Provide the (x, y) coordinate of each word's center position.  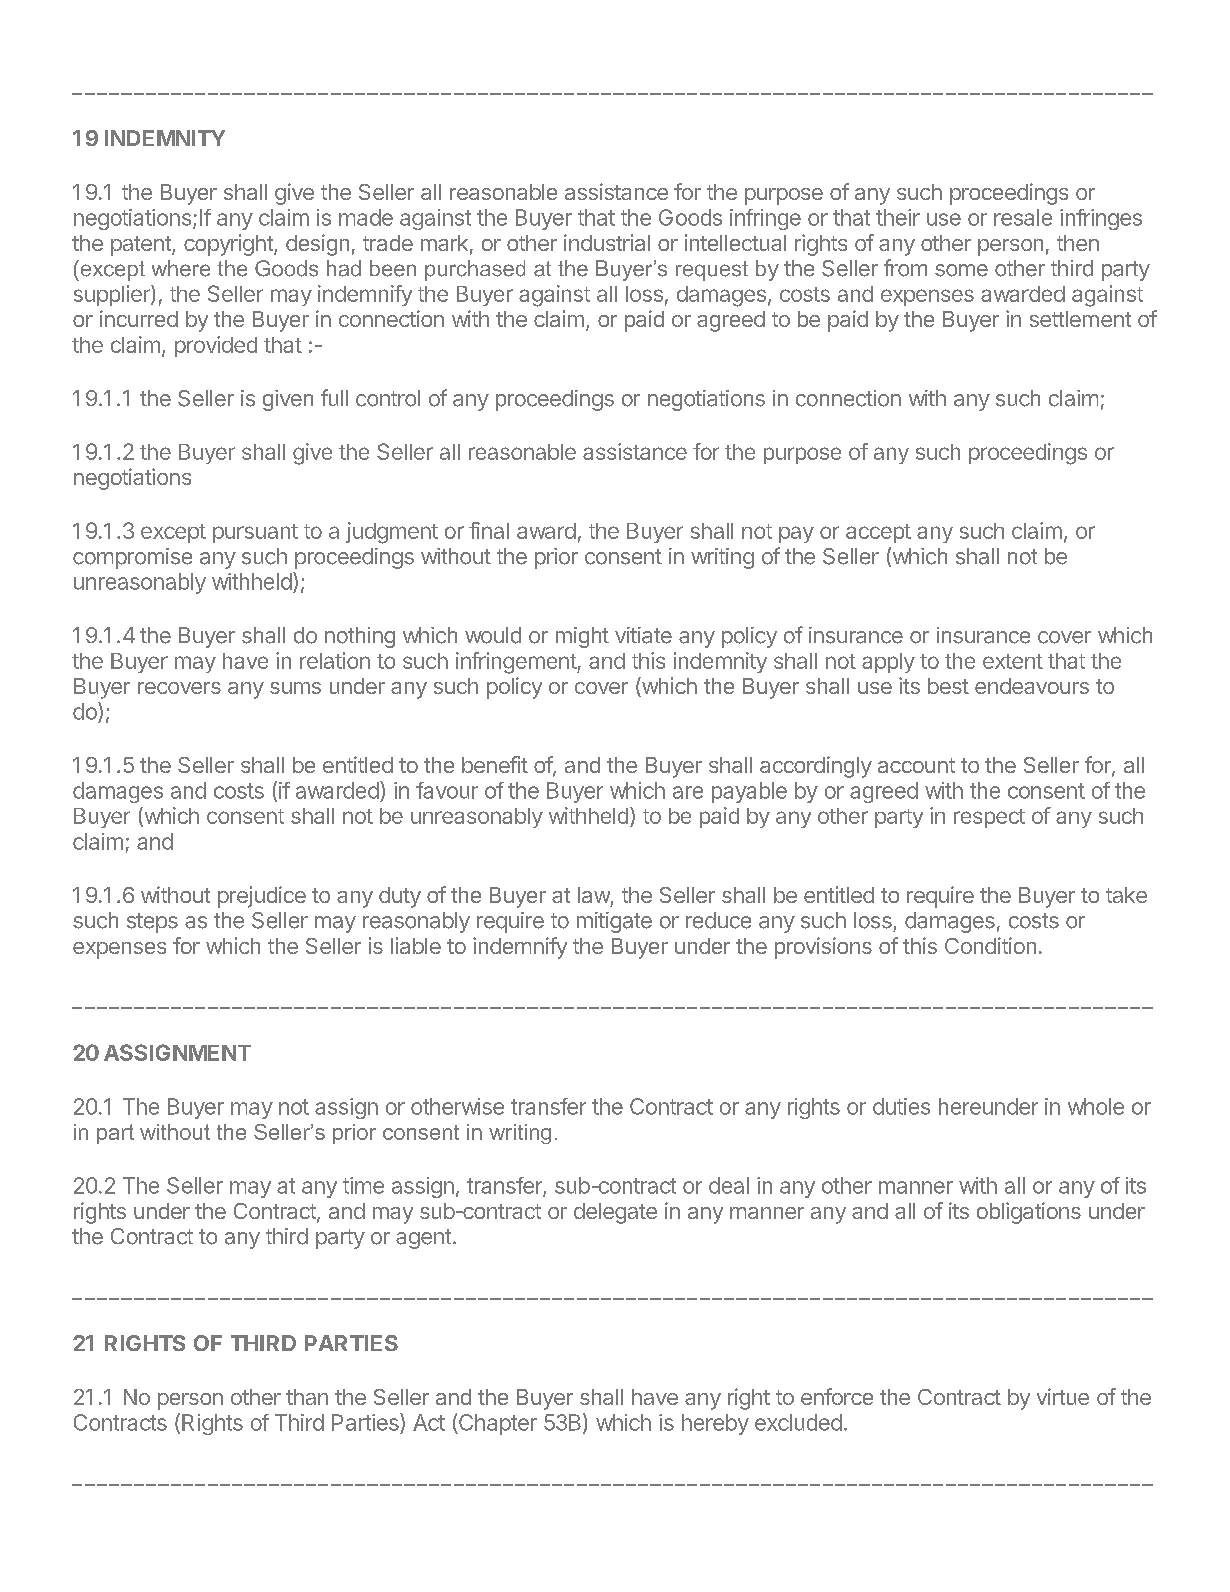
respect (989, 818)
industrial (607, 242)
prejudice (262, 897)
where (181, 268)
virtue (1063, 1396)
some (961, 270)
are (688, 792)
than (307, 1397)
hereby (715, 1424)
